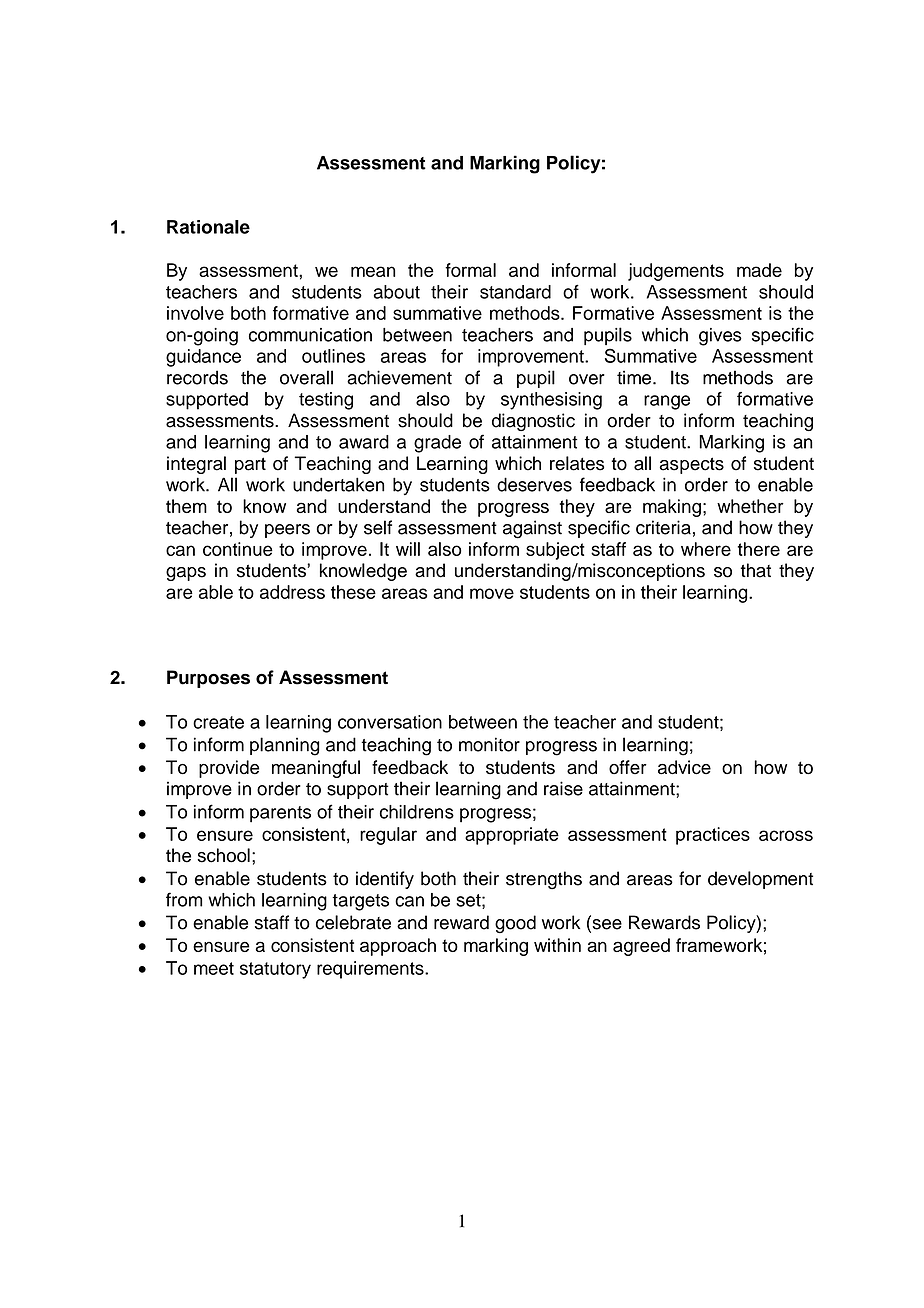 The image size is (924, 1308). Describe the element at coordinates (533, 422) in the screenshot. I see `diagnostic` at that location.
